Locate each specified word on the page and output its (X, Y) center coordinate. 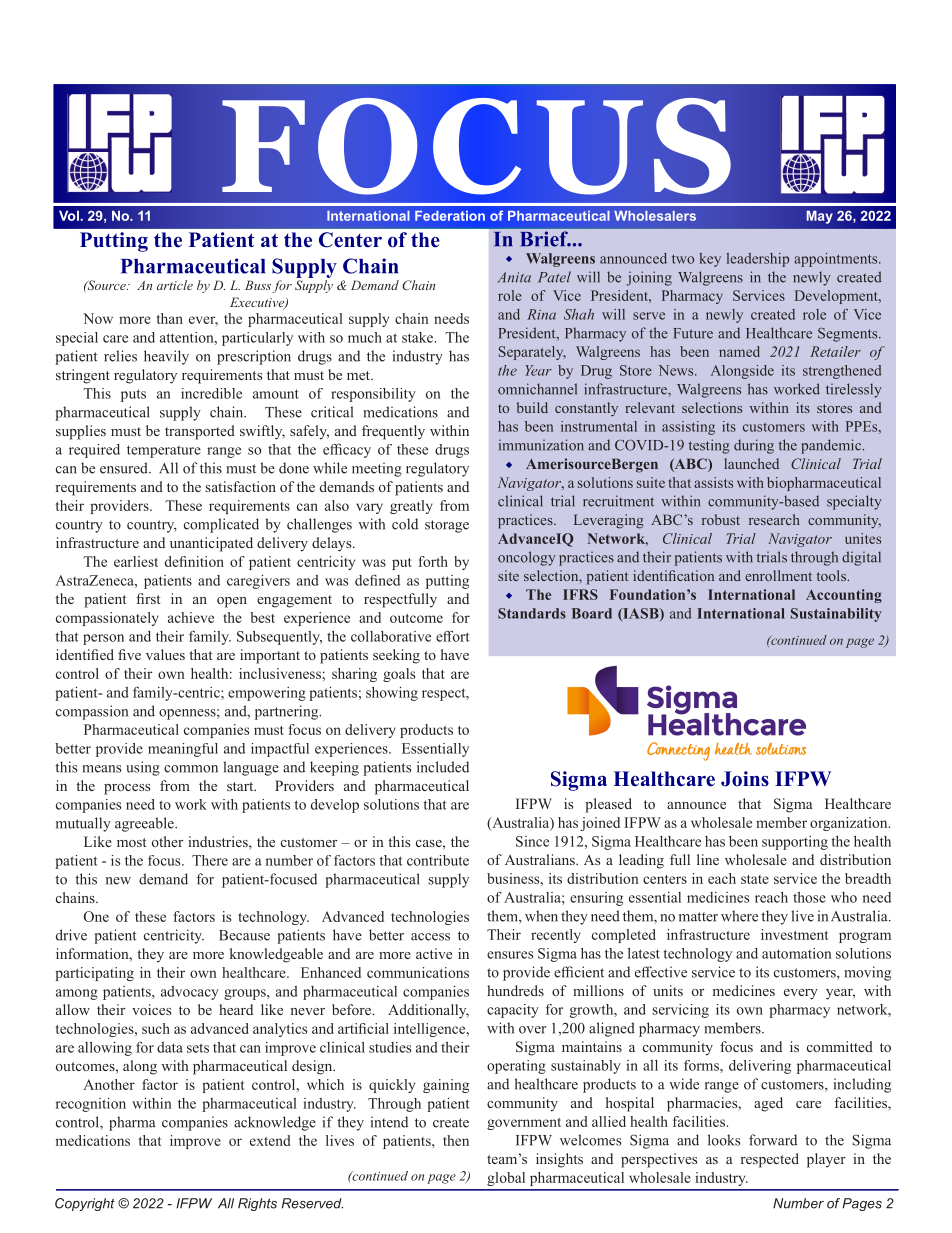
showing (392, 694)
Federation (450, 216)
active (434, 953)
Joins (745, 779)
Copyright (85, 1204)
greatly (411, 507)
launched (751, 463)
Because (244, 935)
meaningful (183, 750)
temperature (164, 451)
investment (795, 934)
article (175, 285)
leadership (758, 260)
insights (559, 1160)
